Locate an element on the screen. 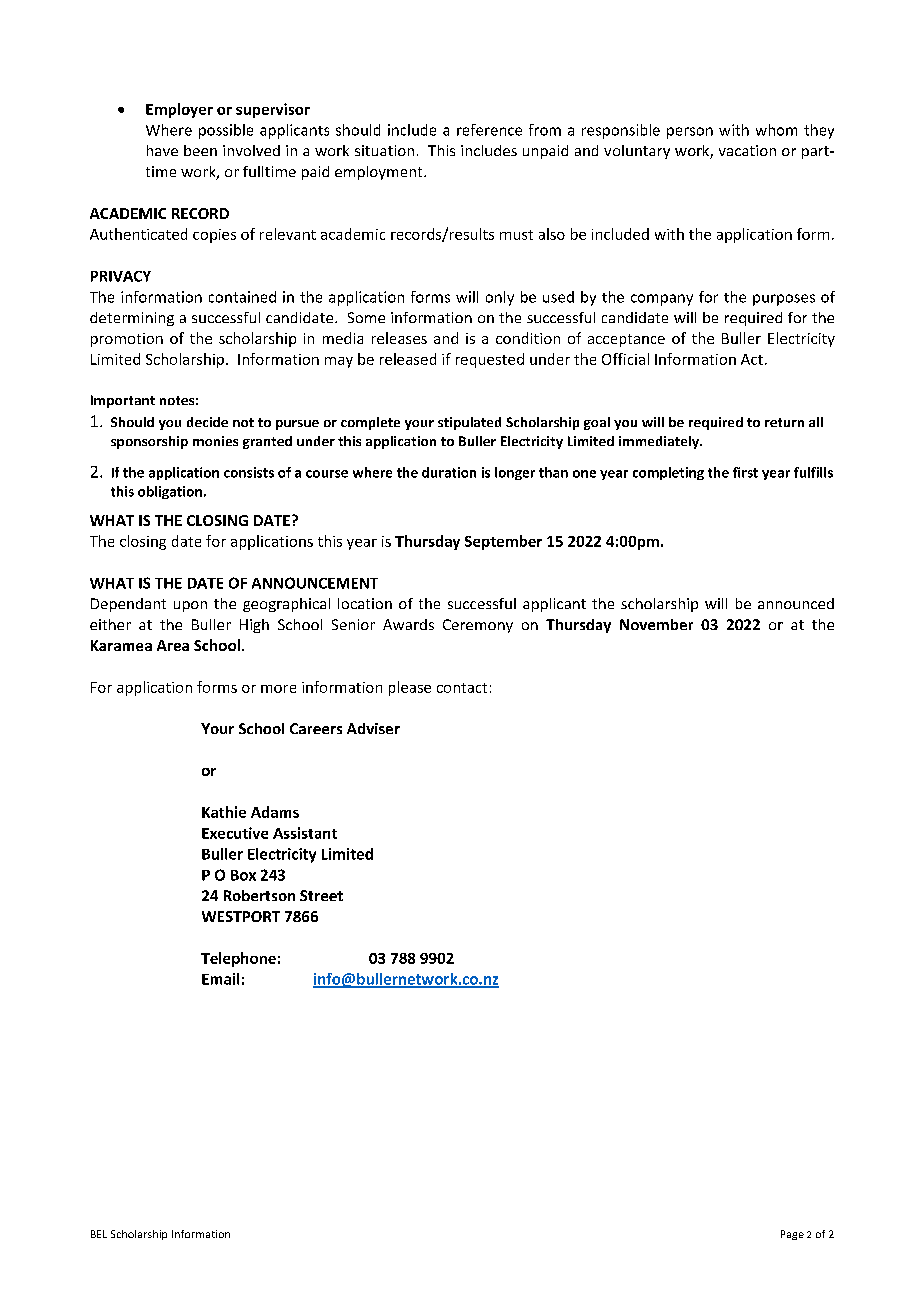 This screenshot has height=1307, width=924. November is located at coordinates (656, 624).
